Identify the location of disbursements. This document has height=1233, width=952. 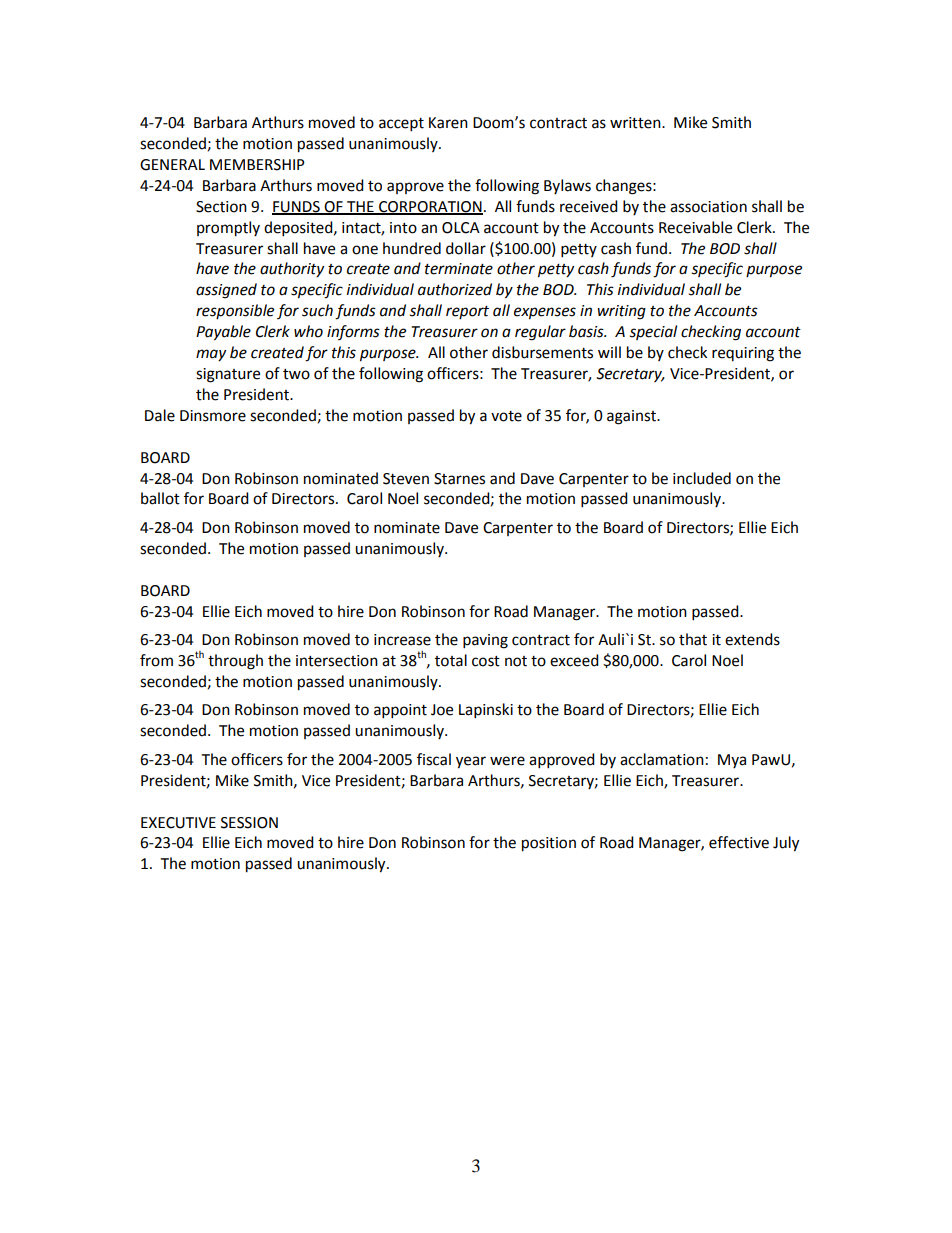
(542, 352).
